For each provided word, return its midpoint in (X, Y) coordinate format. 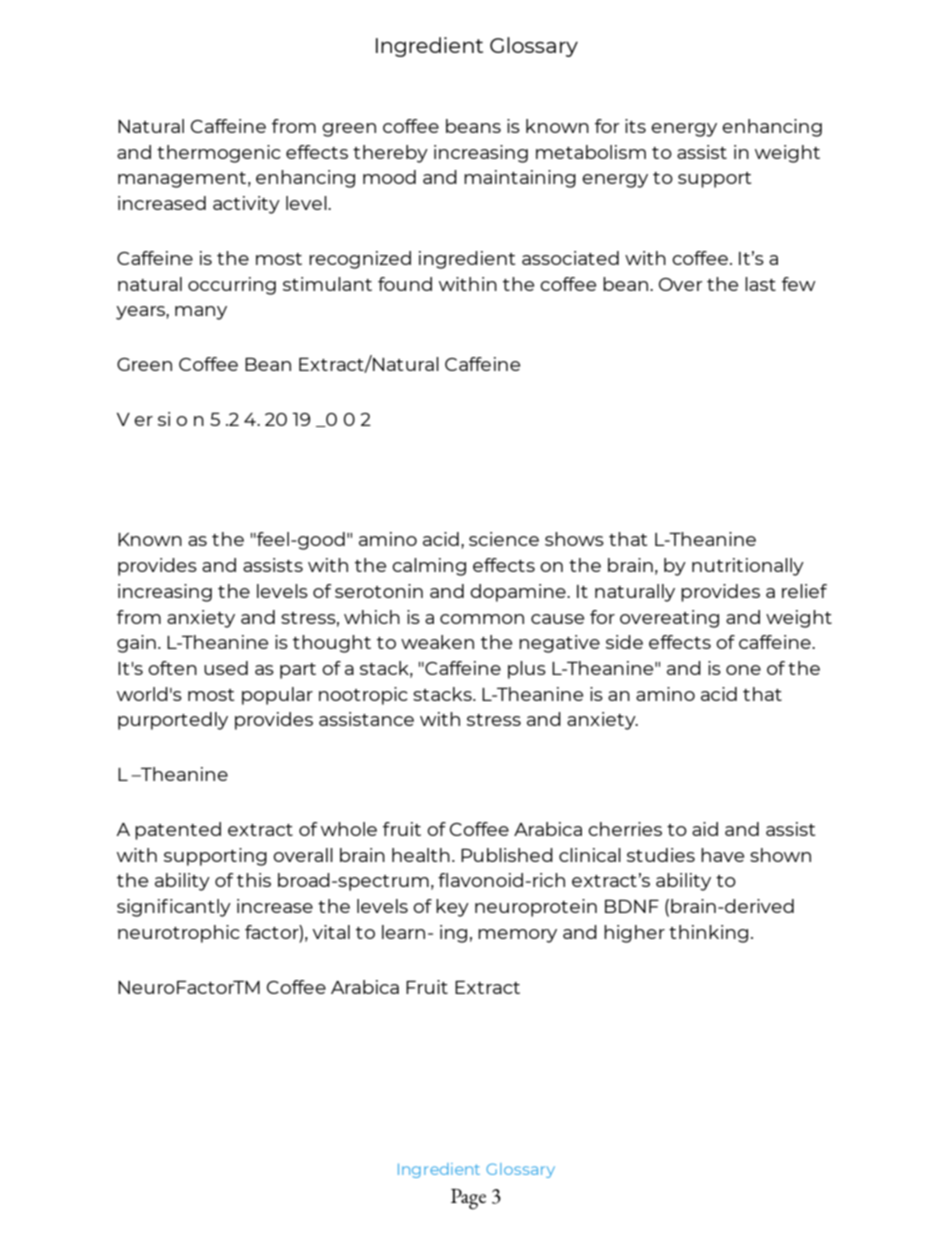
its (635, 126)
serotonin (379, 591)
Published (507, 855)
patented (178, 831)
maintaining (520, 179)
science (504, 539)
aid (705, 829)
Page (468, 1199)
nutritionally (748, 567)
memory (517, 936)
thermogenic (219, 154)
